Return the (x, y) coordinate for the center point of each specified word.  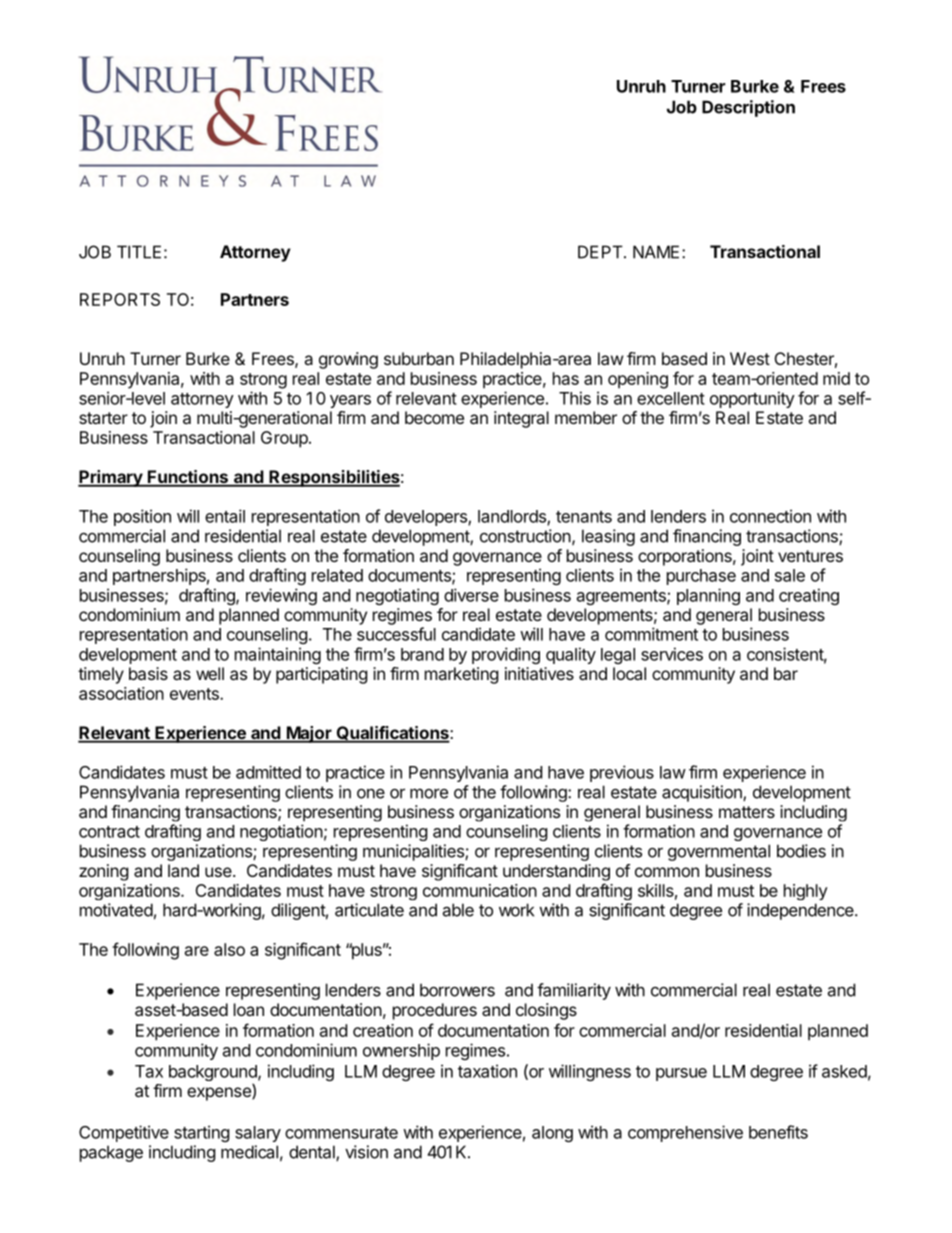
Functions (188, 478)
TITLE (139, 252)
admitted (268, 772)
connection (770, 516)
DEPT (601, 252)
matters (747, 812)
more (429, 793)
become (434, 417)
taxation (487, 1071)
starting (202, 1133)
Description (748, 108)
